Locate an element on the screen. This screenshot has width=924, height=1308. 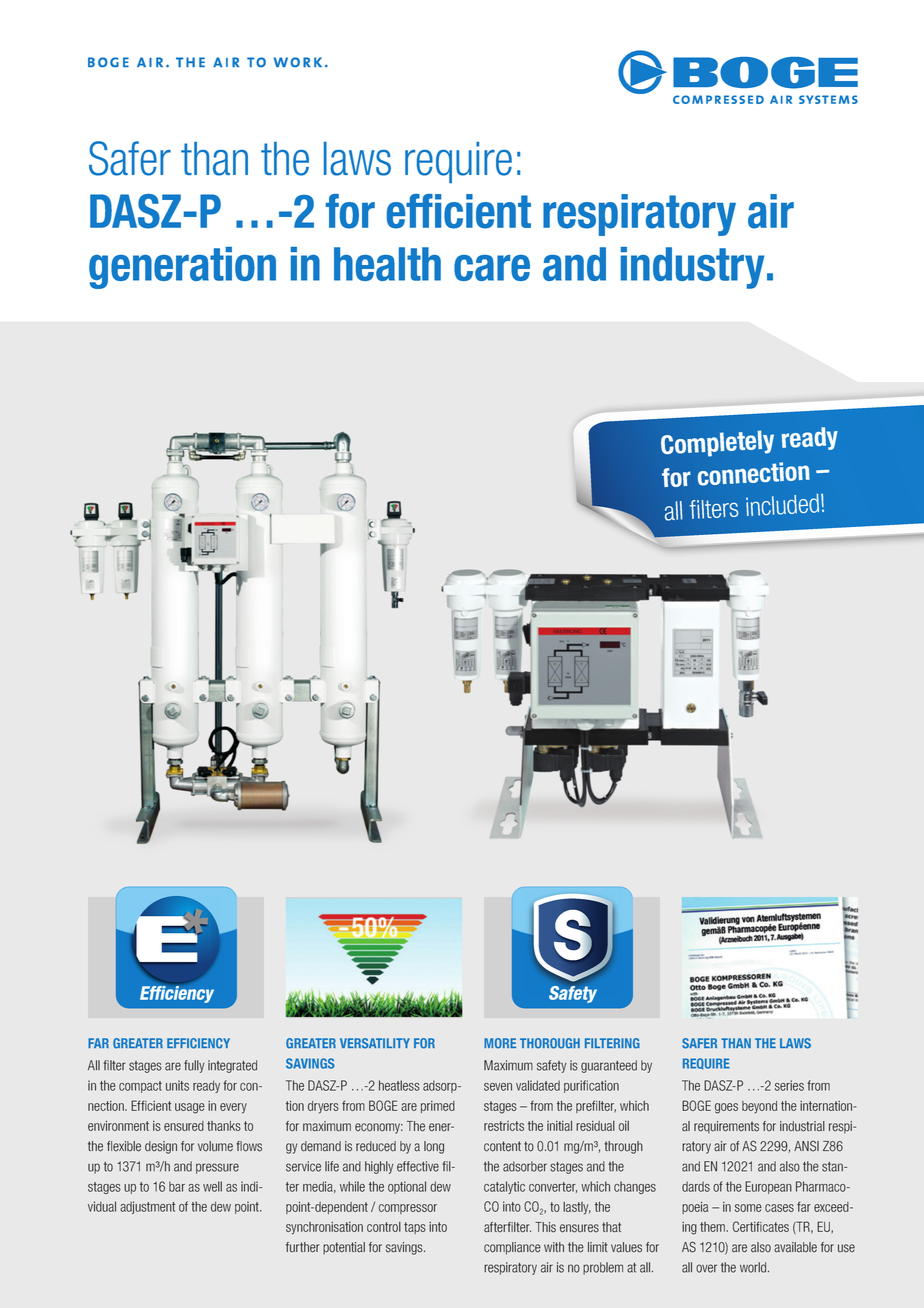
industry is located at coordinates (693, 268).
